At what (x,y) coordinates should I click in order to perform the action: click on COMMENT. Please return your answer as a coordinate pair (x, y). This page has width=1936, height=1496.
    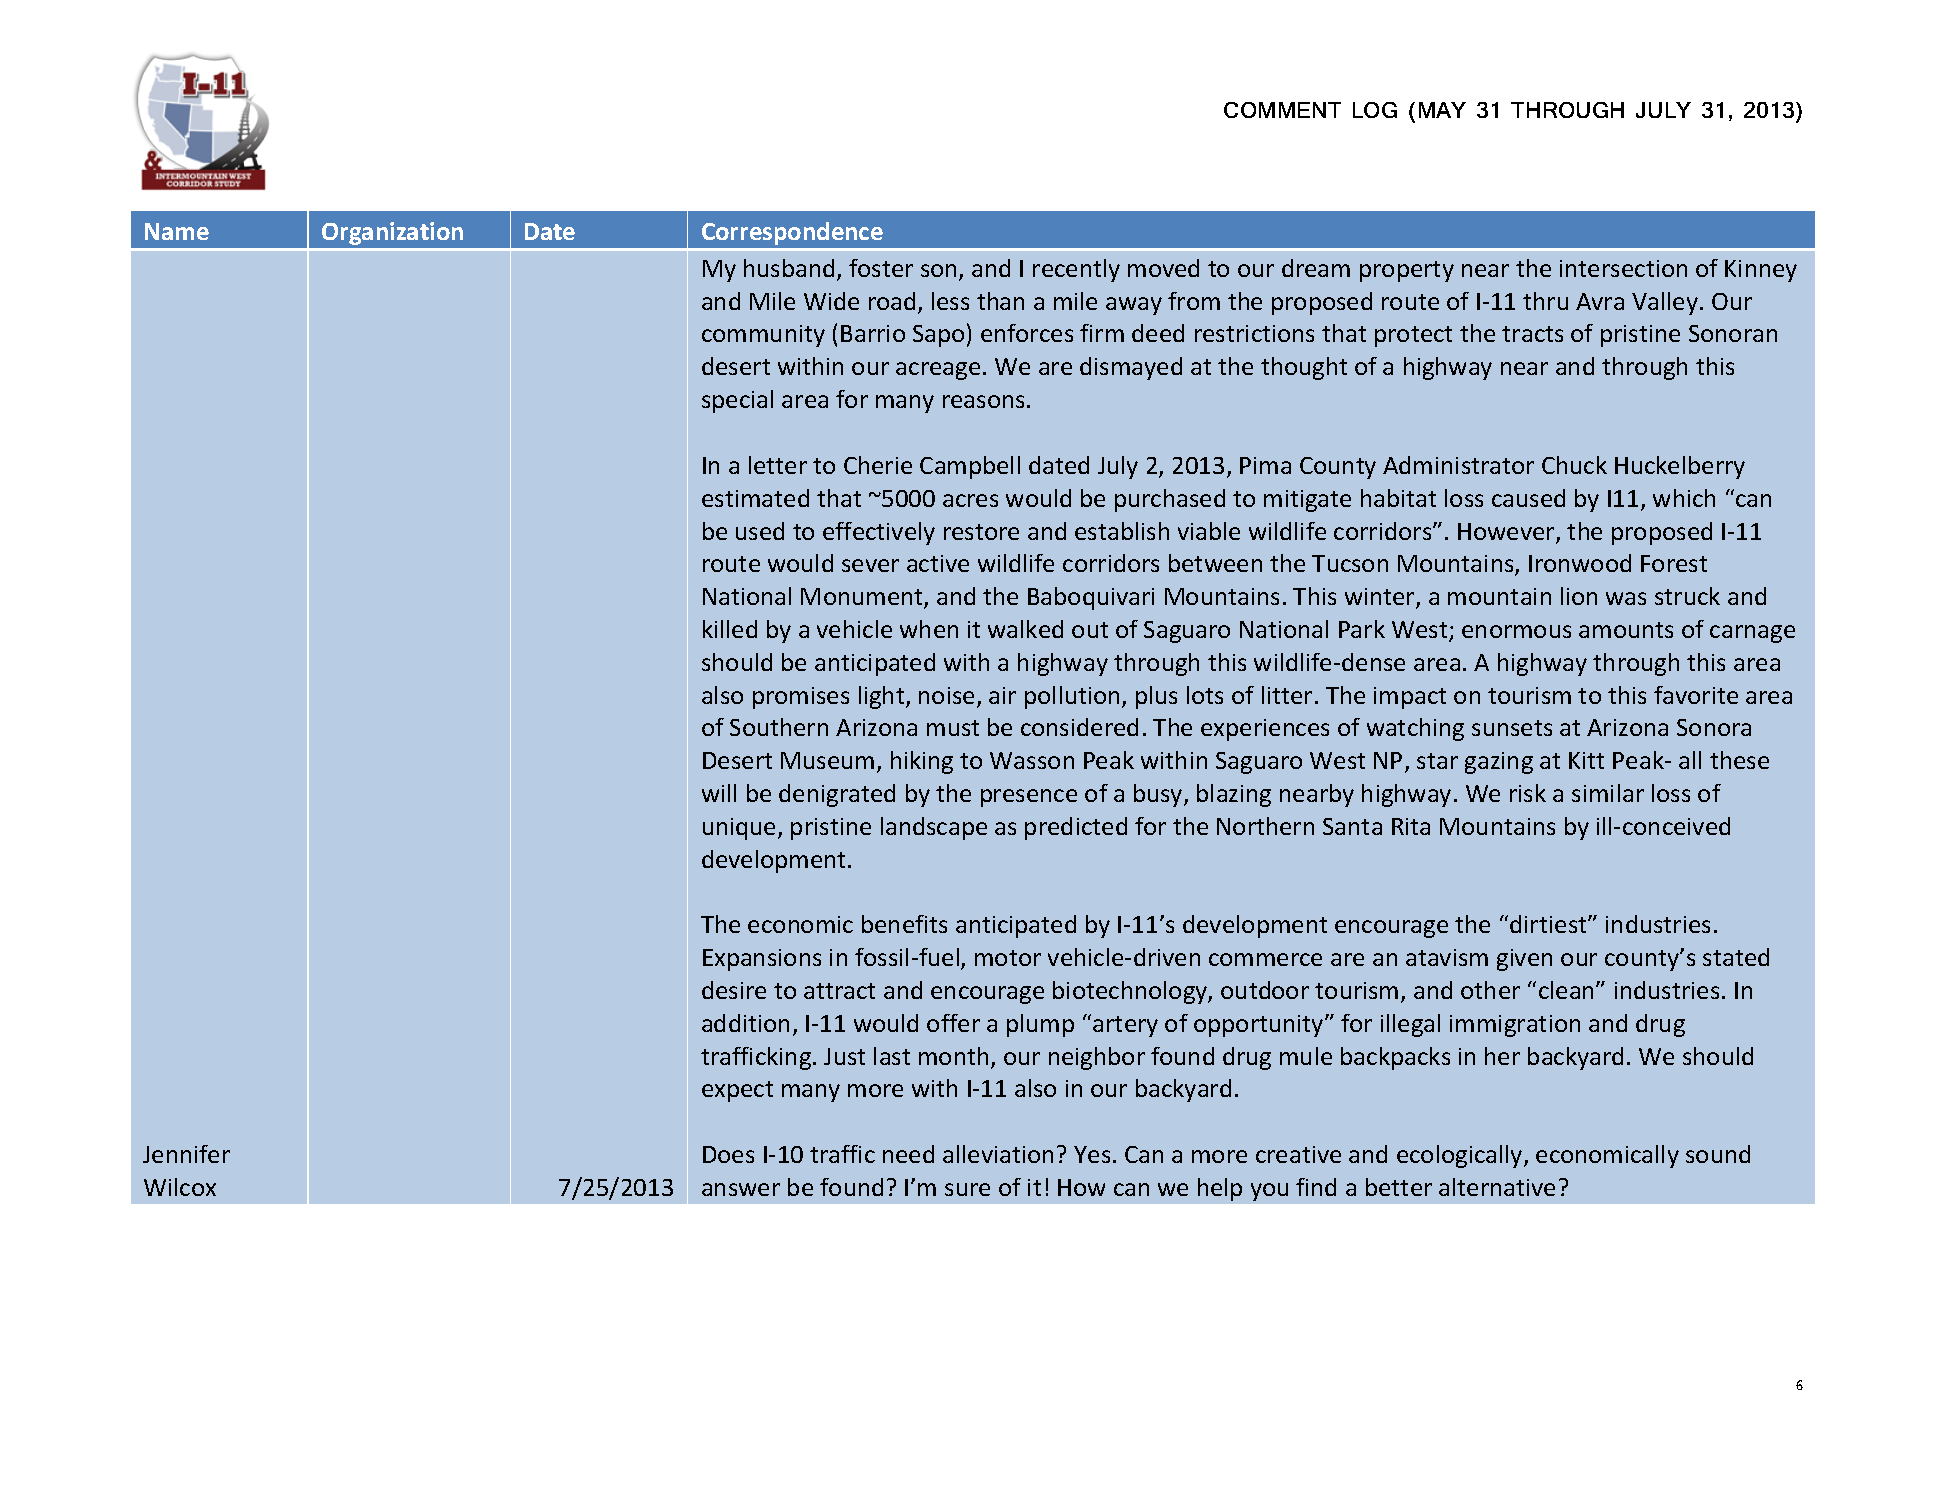
    Looking at the image, I should click on (1282, 110).
